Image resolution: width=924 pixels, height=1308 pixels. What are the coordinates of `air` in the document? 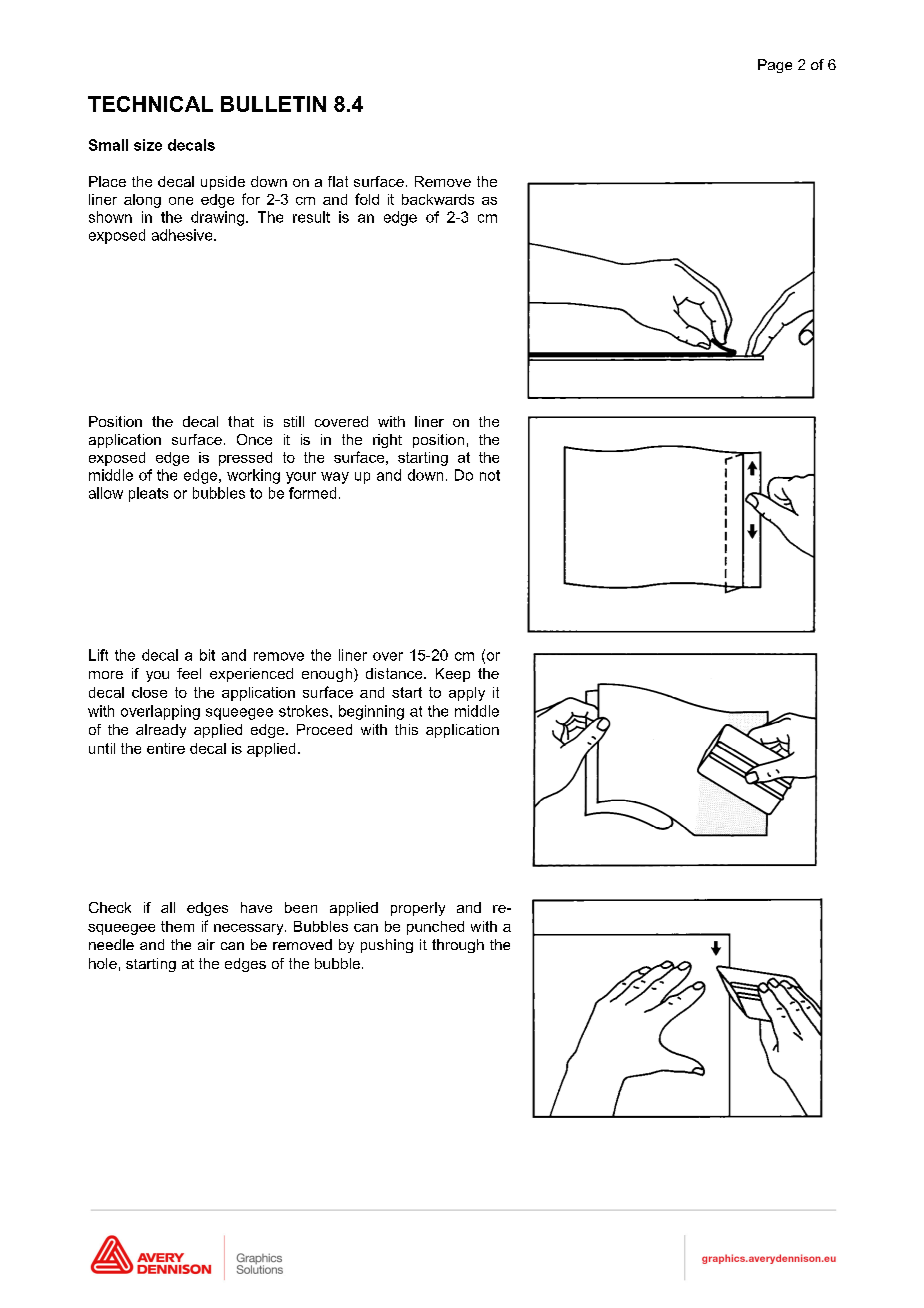 It's located at (206, 944).
